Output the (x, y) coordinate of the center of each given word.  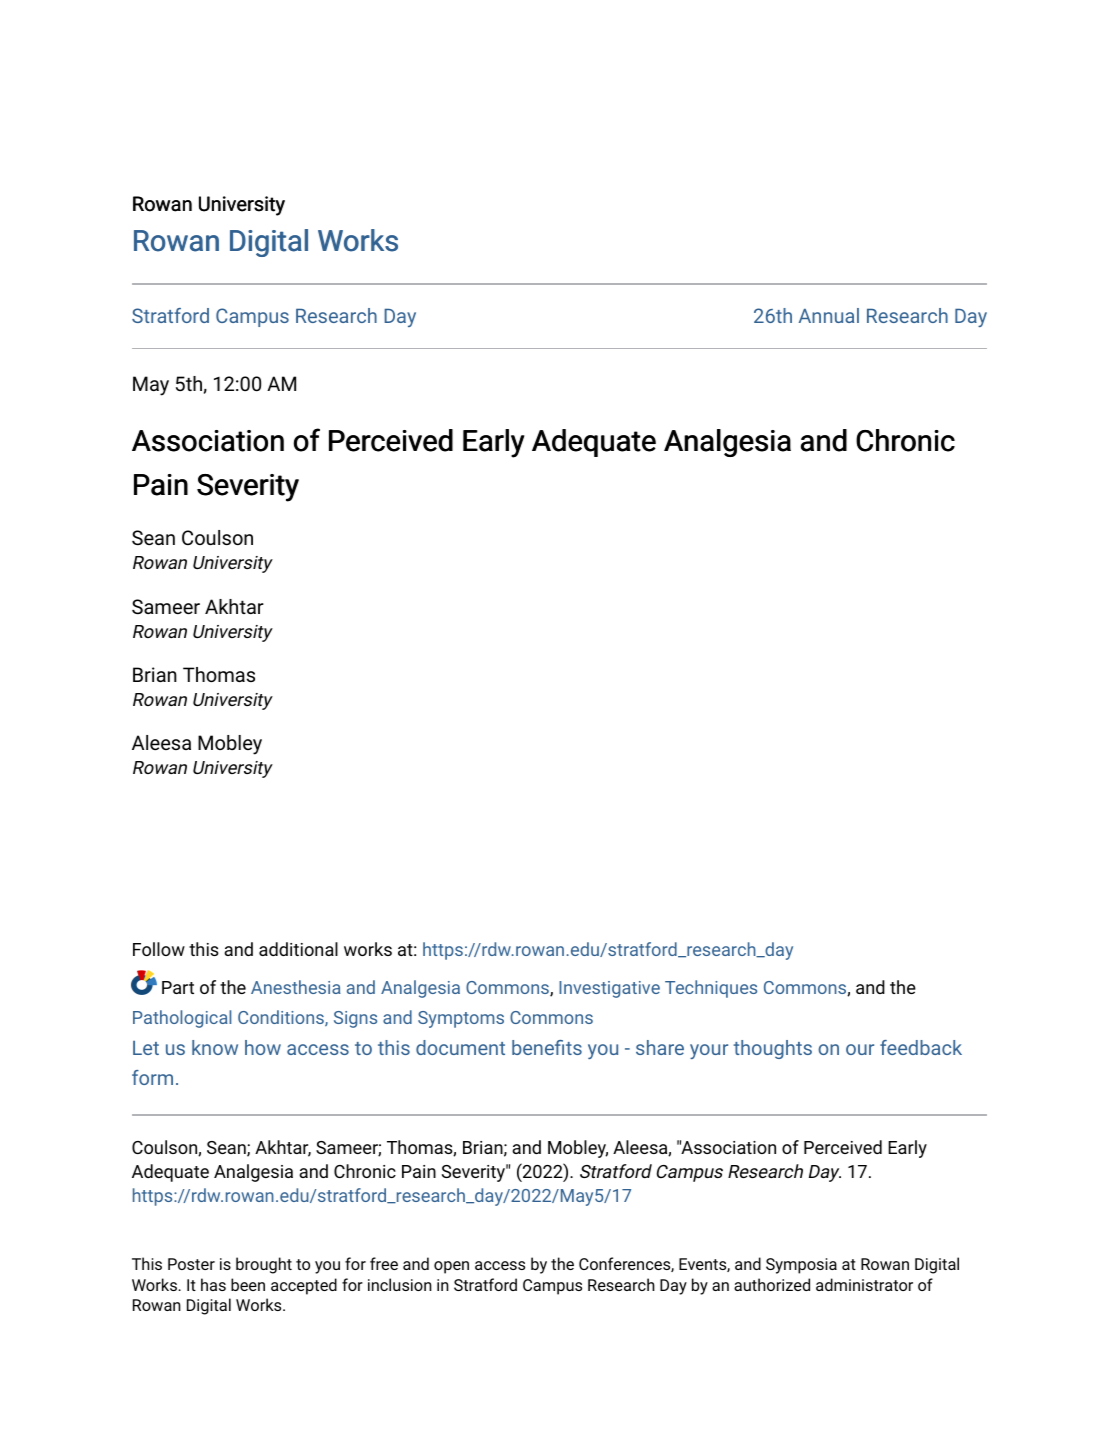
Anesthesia (296, 987)
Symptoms (461, 1019)
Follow (159, 949)
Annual (829, 315)
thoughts (772, 1049)
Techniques (711, 989)
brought (264, 1265)
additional (298, 949)
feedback (921, 1047)
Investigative (609, 989)
